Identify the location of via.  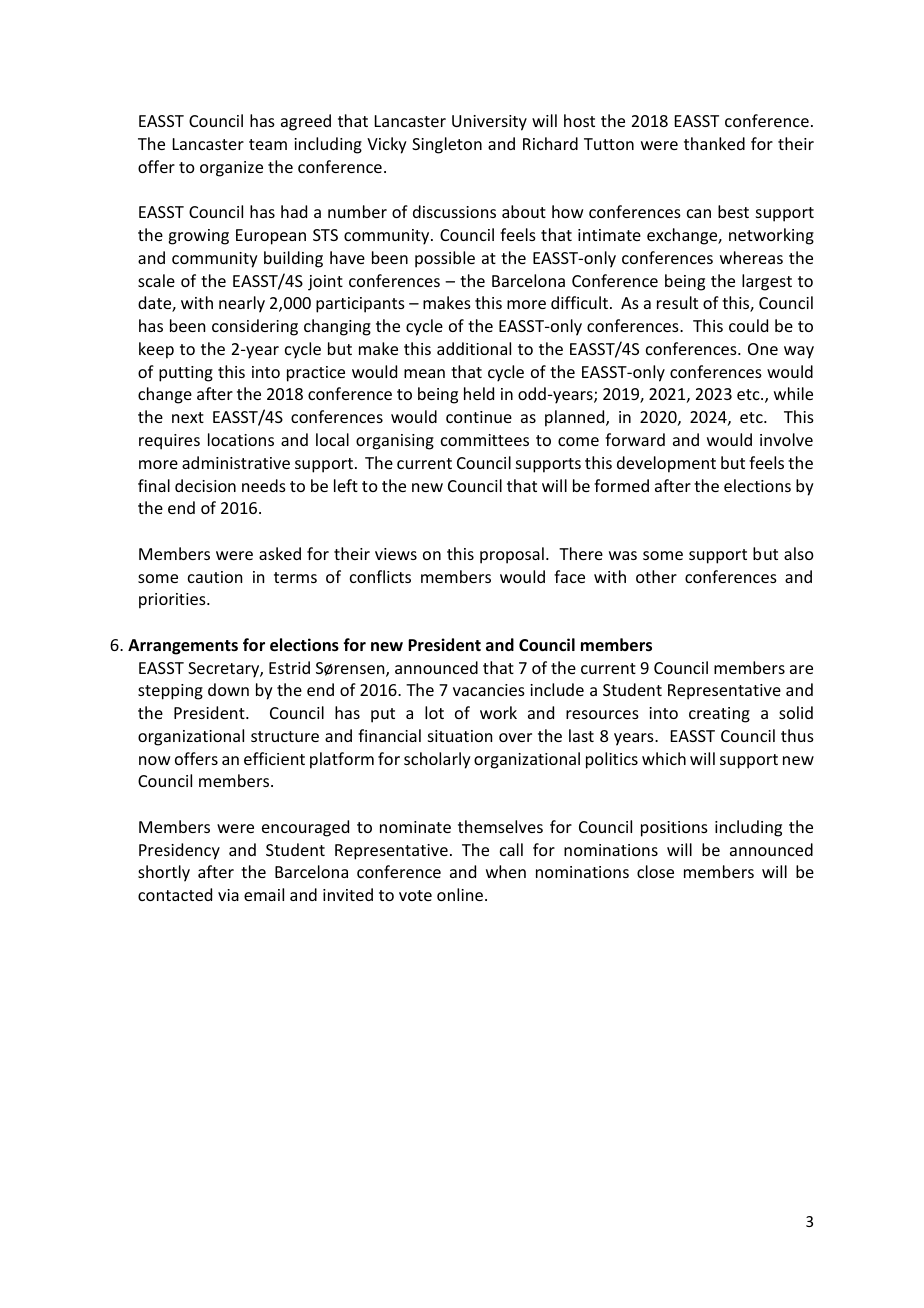
(228, 895).
